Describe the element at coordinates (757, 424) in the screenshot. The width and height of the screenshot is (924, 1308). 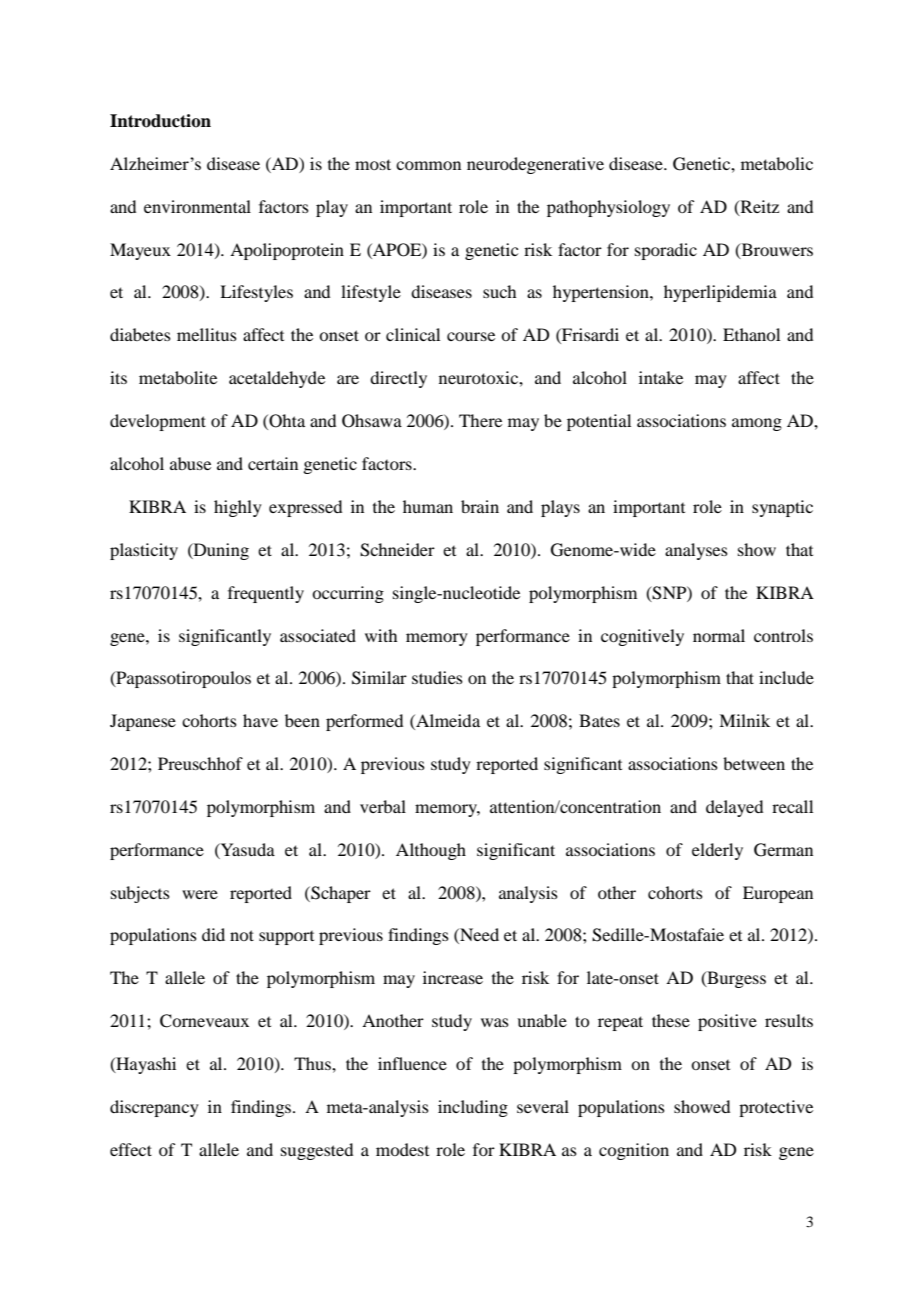
I see `among` at that location.
